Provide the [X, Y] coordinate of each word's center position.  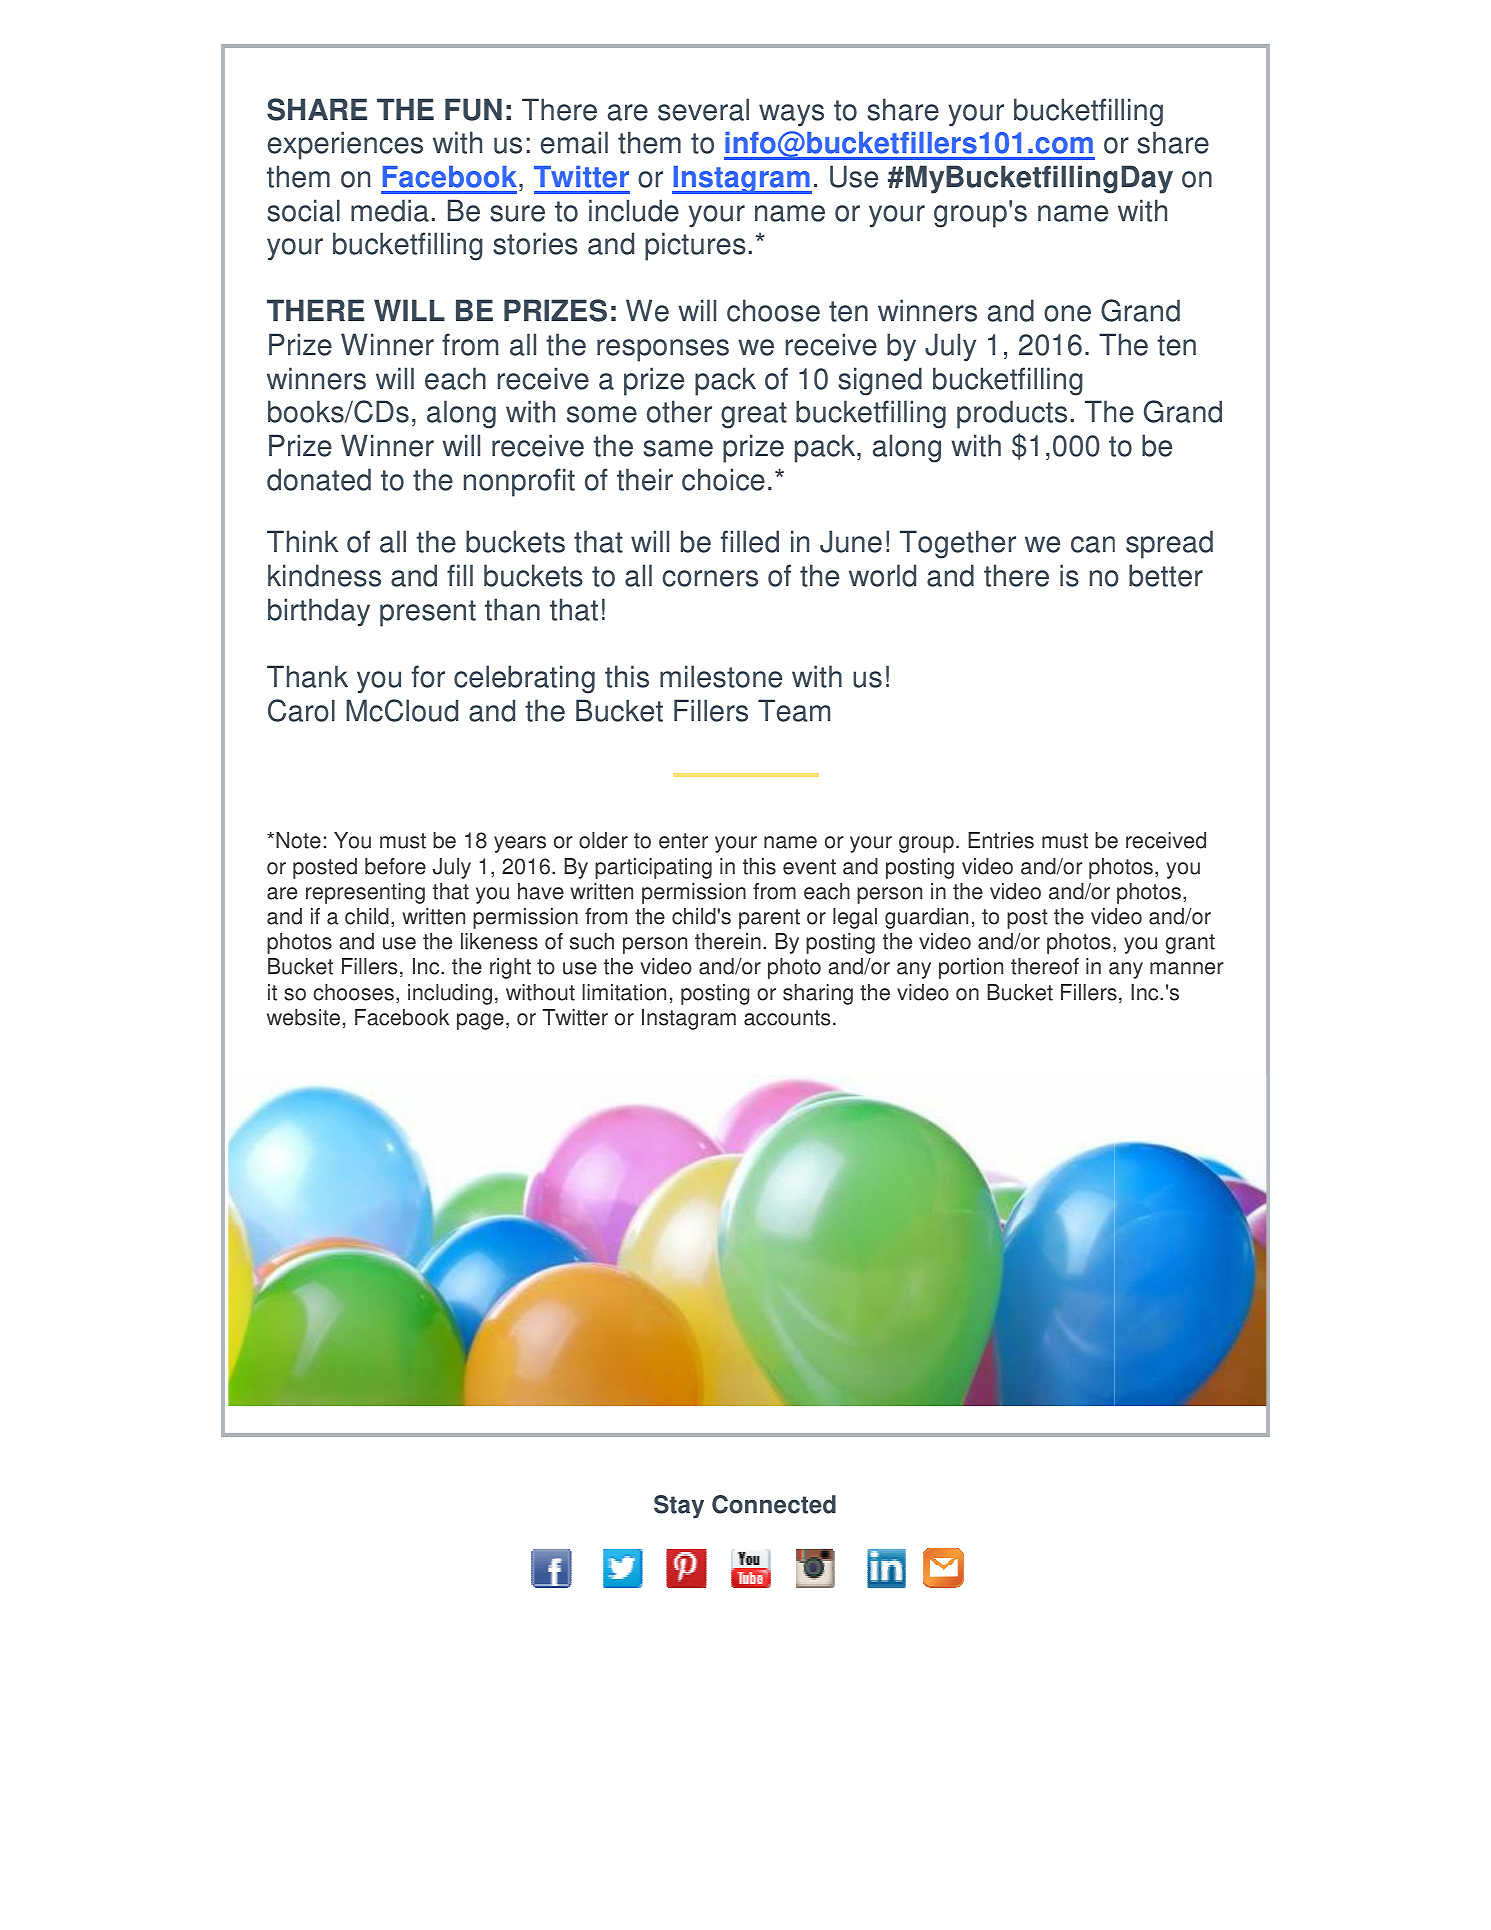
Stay [679, 1507]
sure [517, 213]
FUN [473, 109]
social [303, 210]
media [390, 210]
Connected [774, 1504]
